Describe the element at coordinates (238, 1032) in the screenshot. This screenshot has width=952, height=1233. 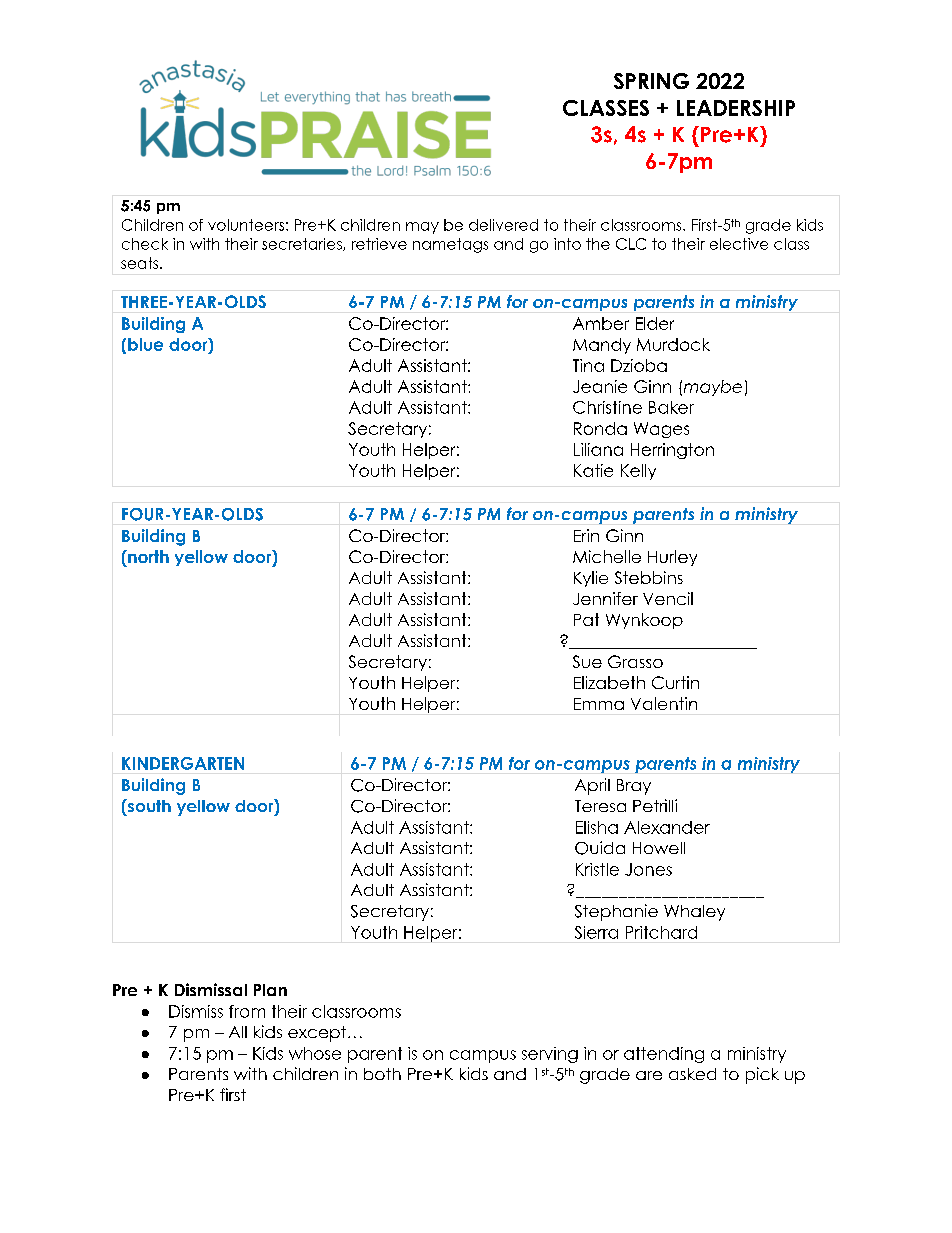
I see `All` at that location.
